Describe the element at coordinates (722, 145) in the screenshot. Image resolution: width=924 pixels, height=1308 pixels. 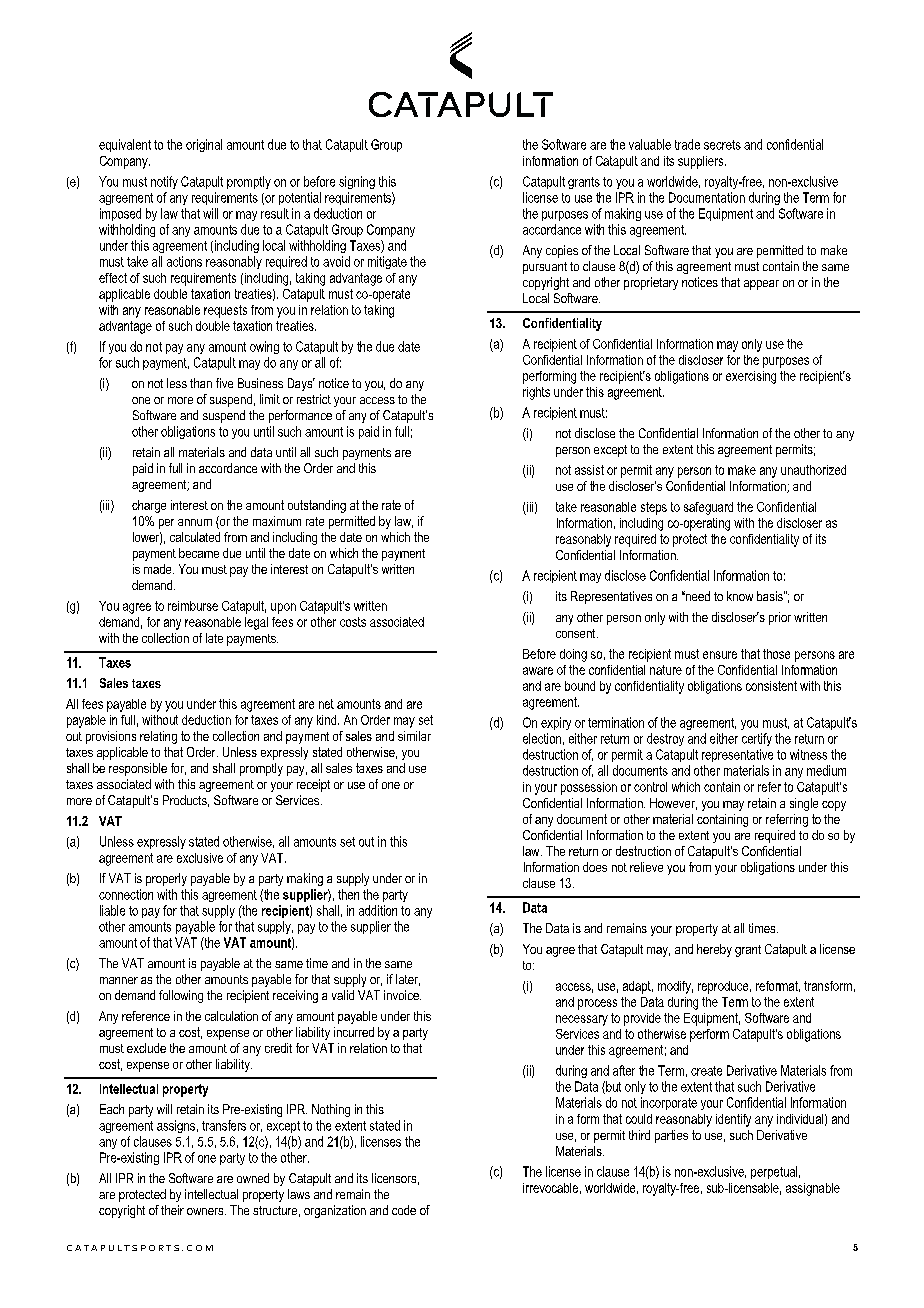
I see `secrets` at that location.
